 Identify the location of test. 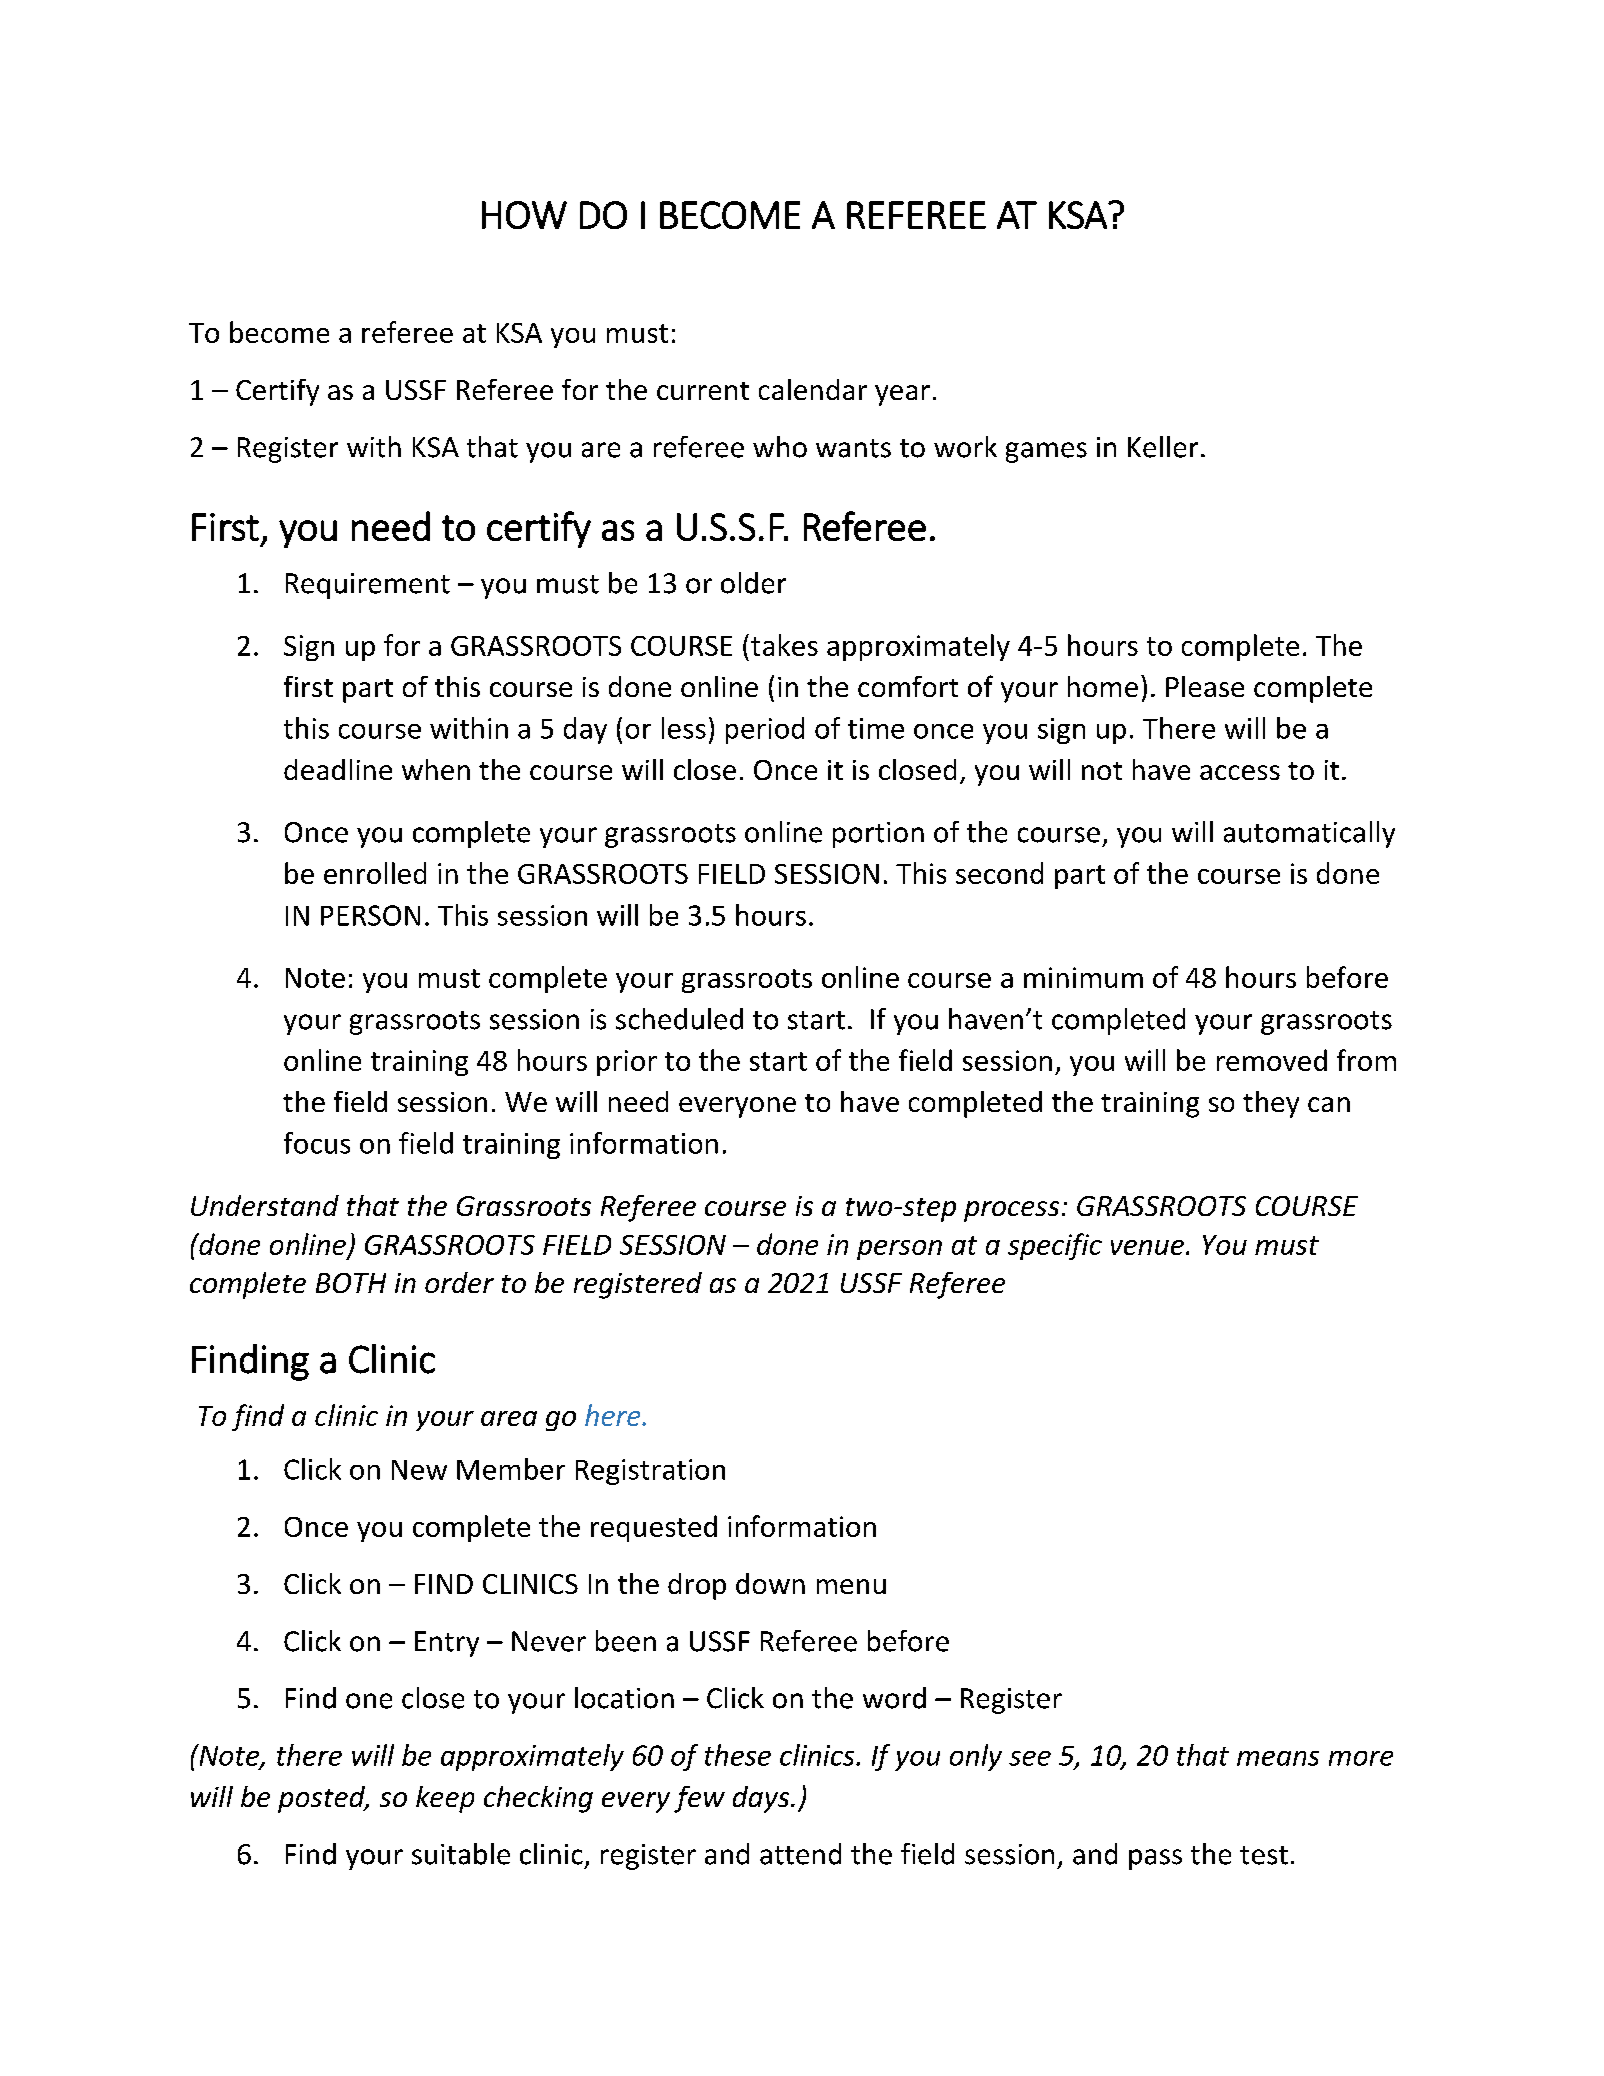
(1264, 1855).
